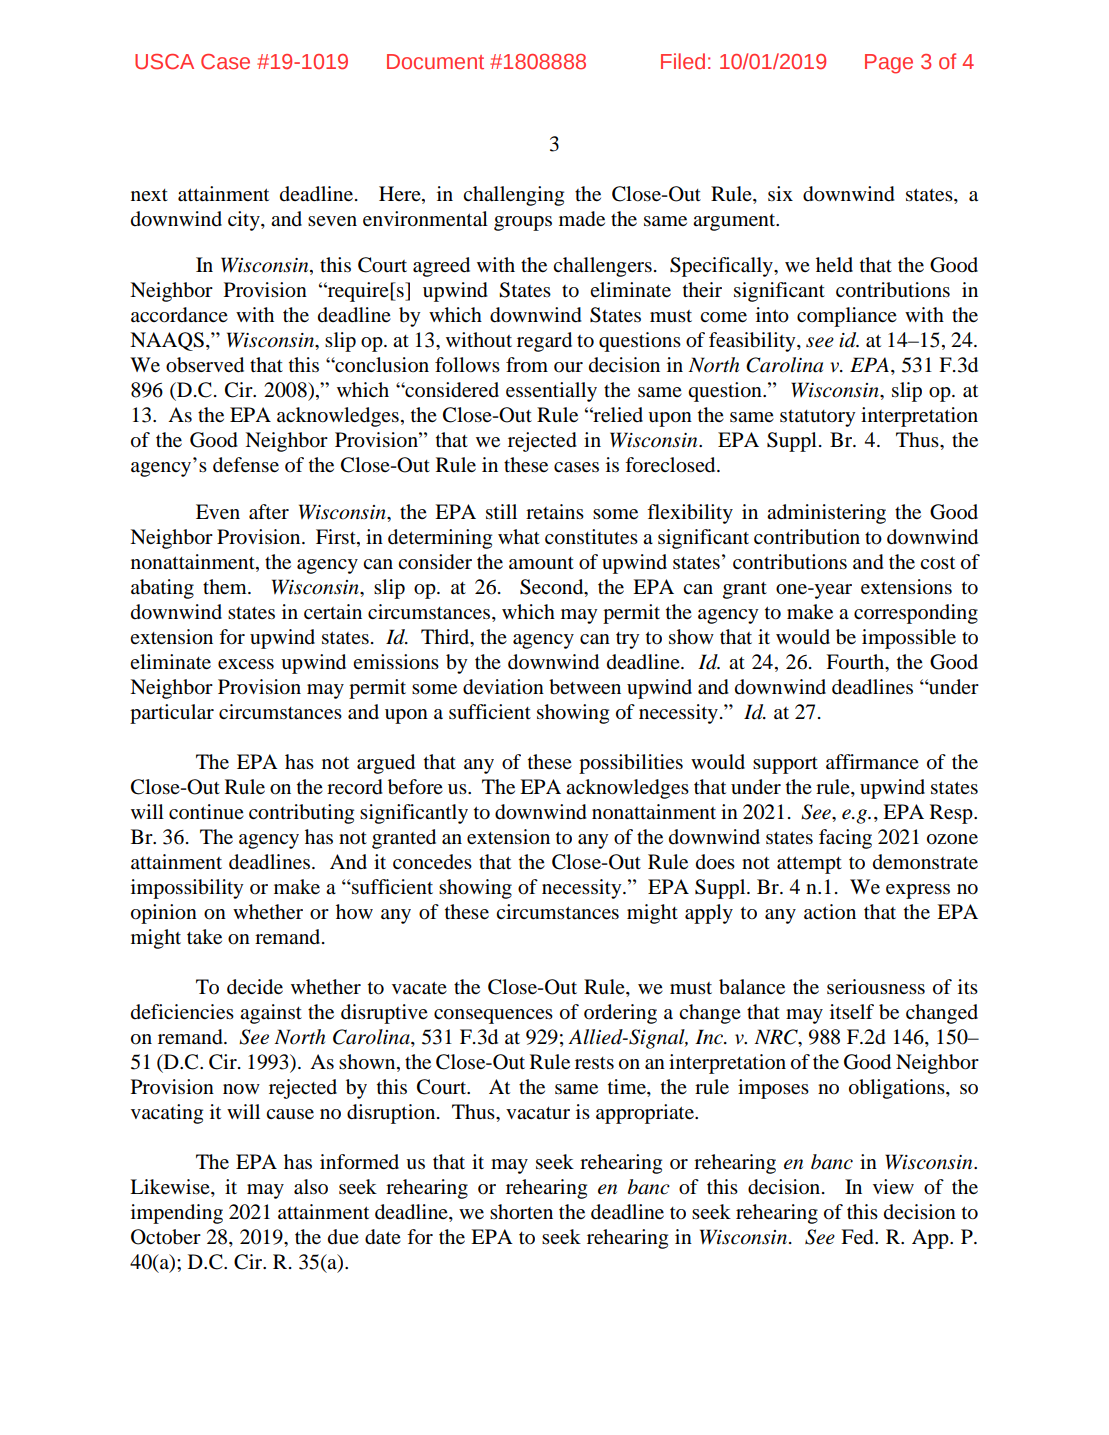 This image has width=1109, height=1435. What do you see at coordinates (311, 1187) in the image?
I see `also` at bounding box center [311, 1187].
